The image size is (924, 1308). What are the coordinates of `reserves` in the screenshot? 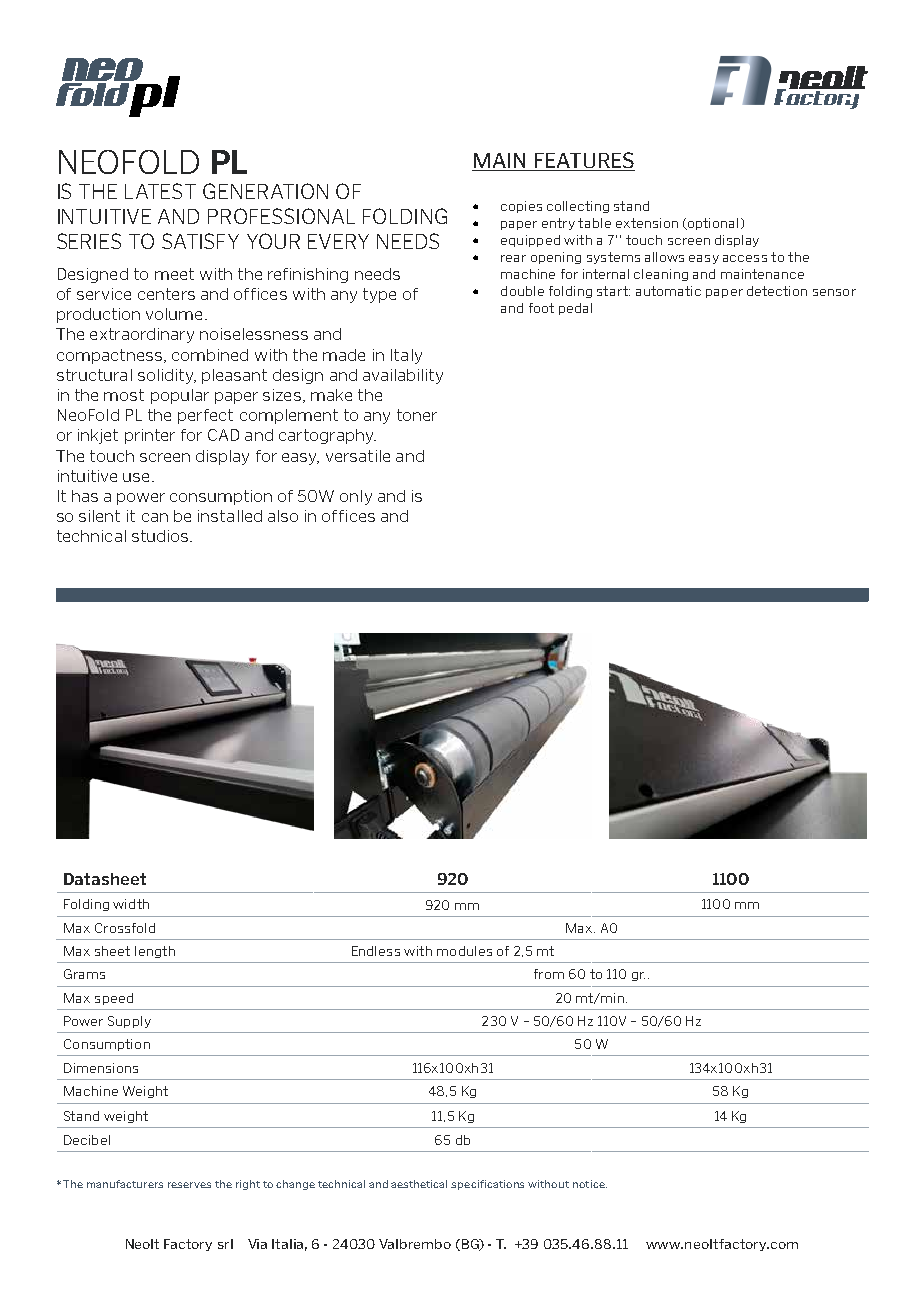 It's located at (189, 1185).
